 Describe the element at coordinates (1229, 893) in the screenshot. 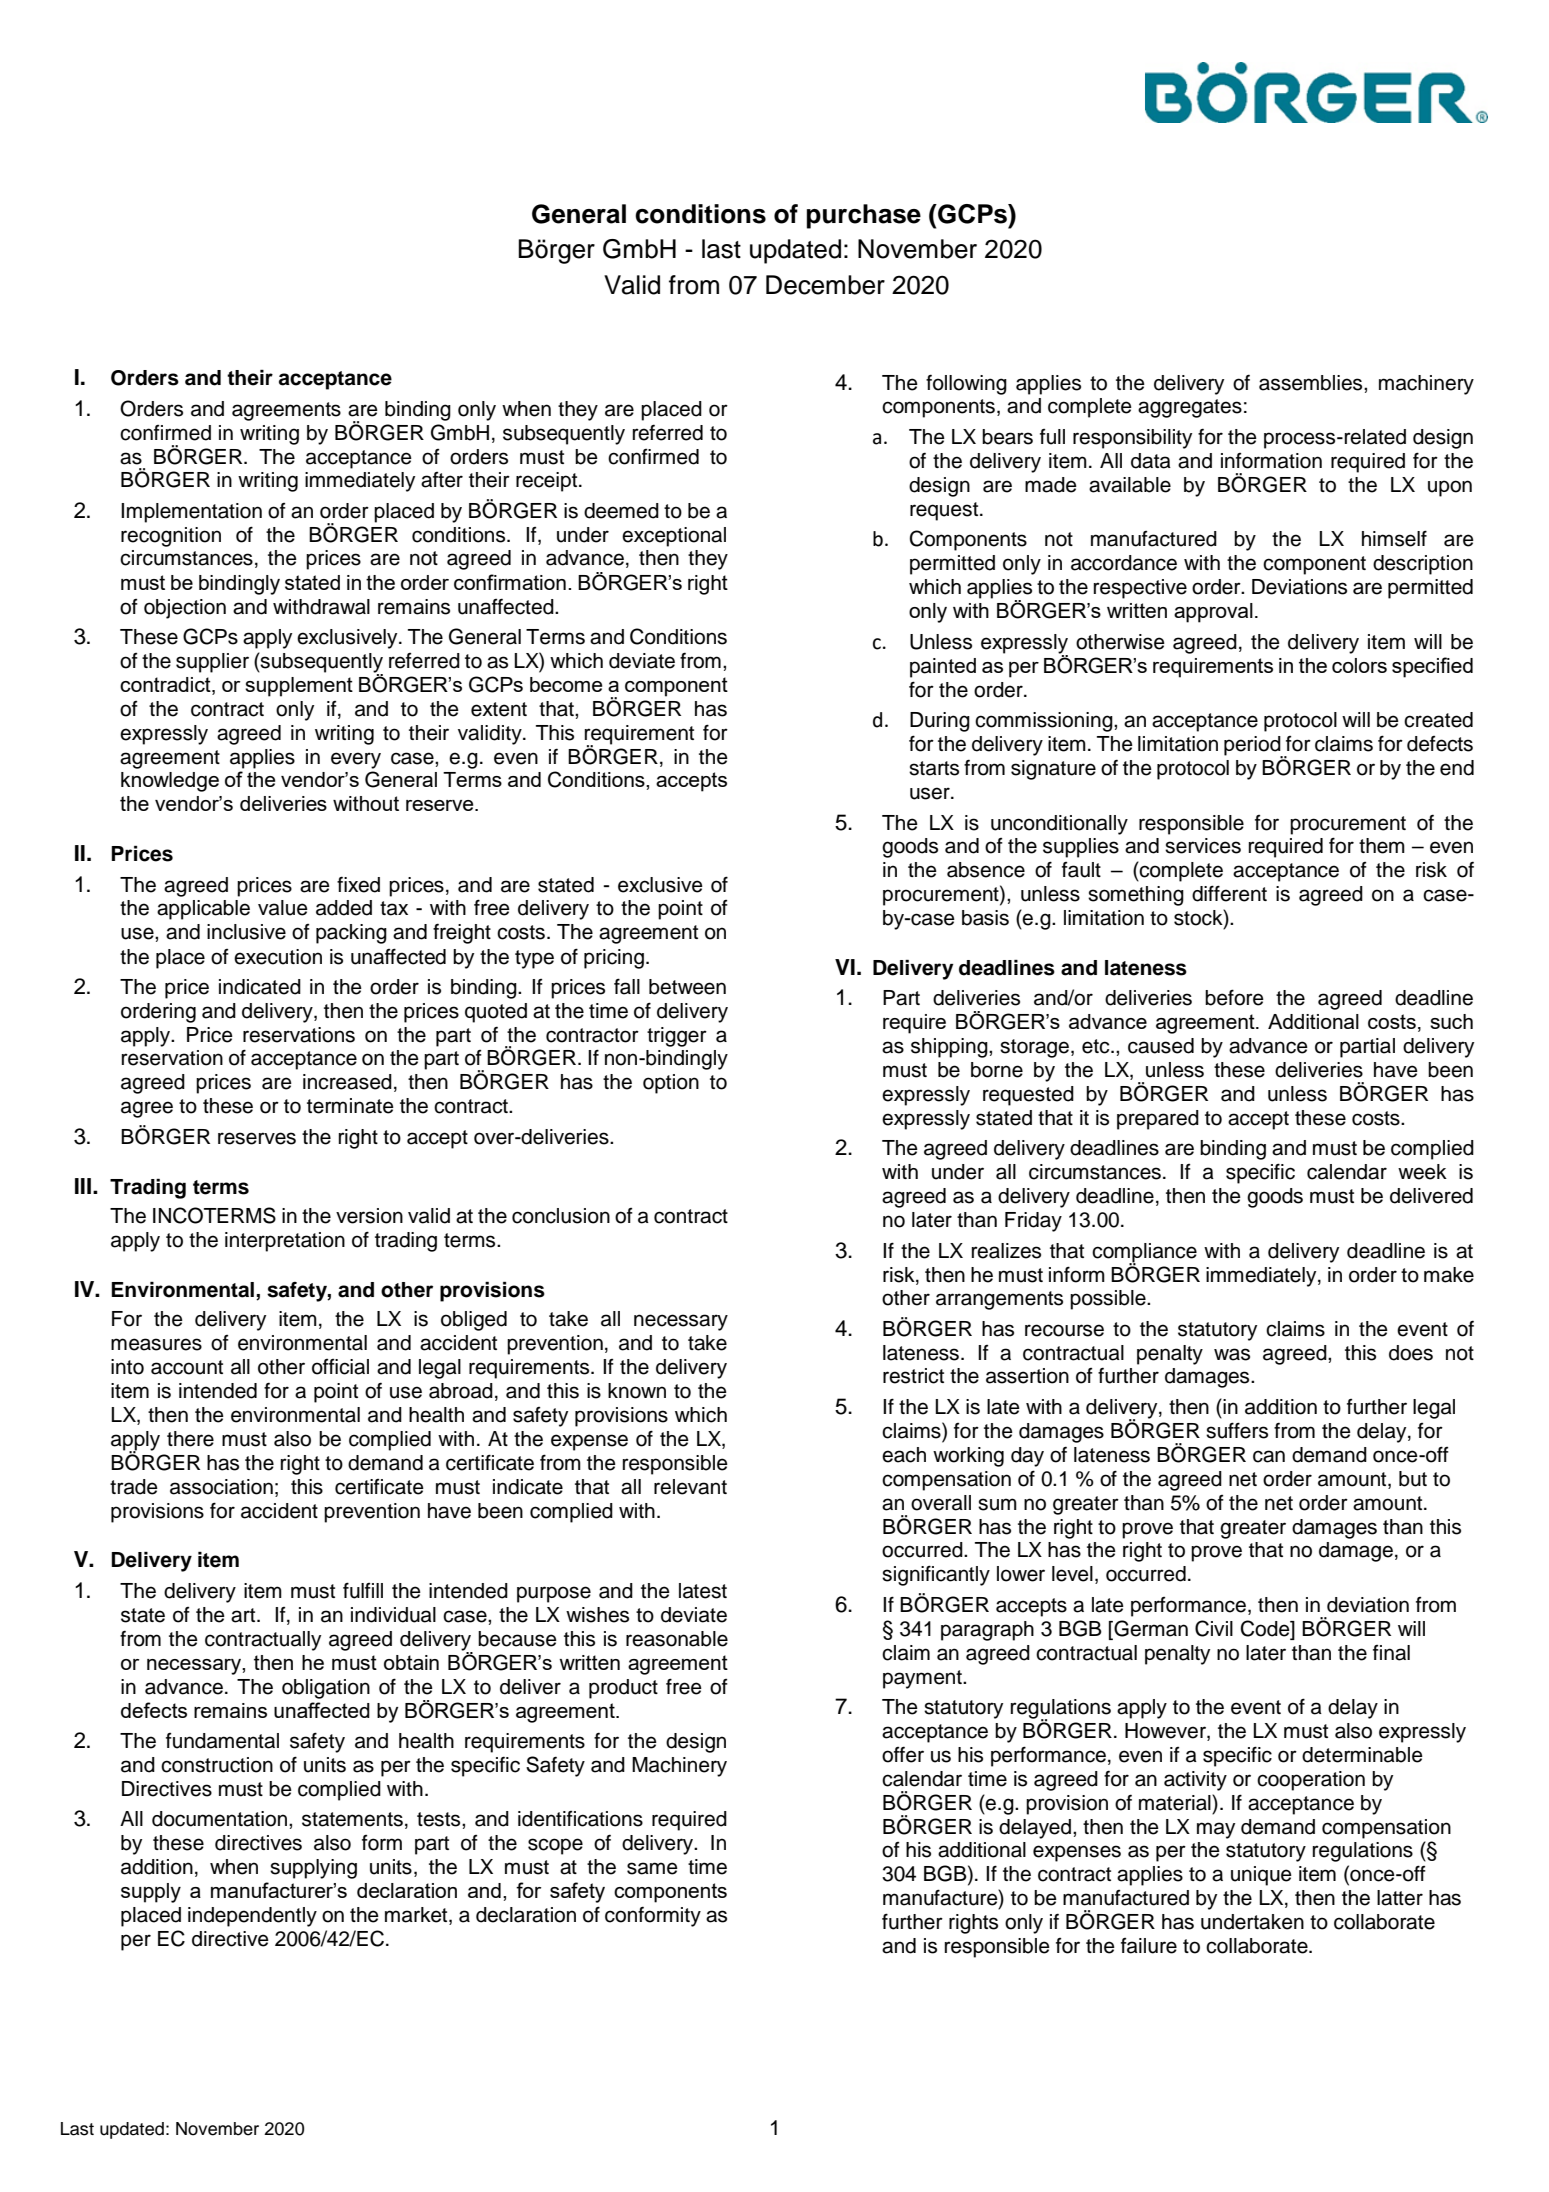

I see `different` at that location.
